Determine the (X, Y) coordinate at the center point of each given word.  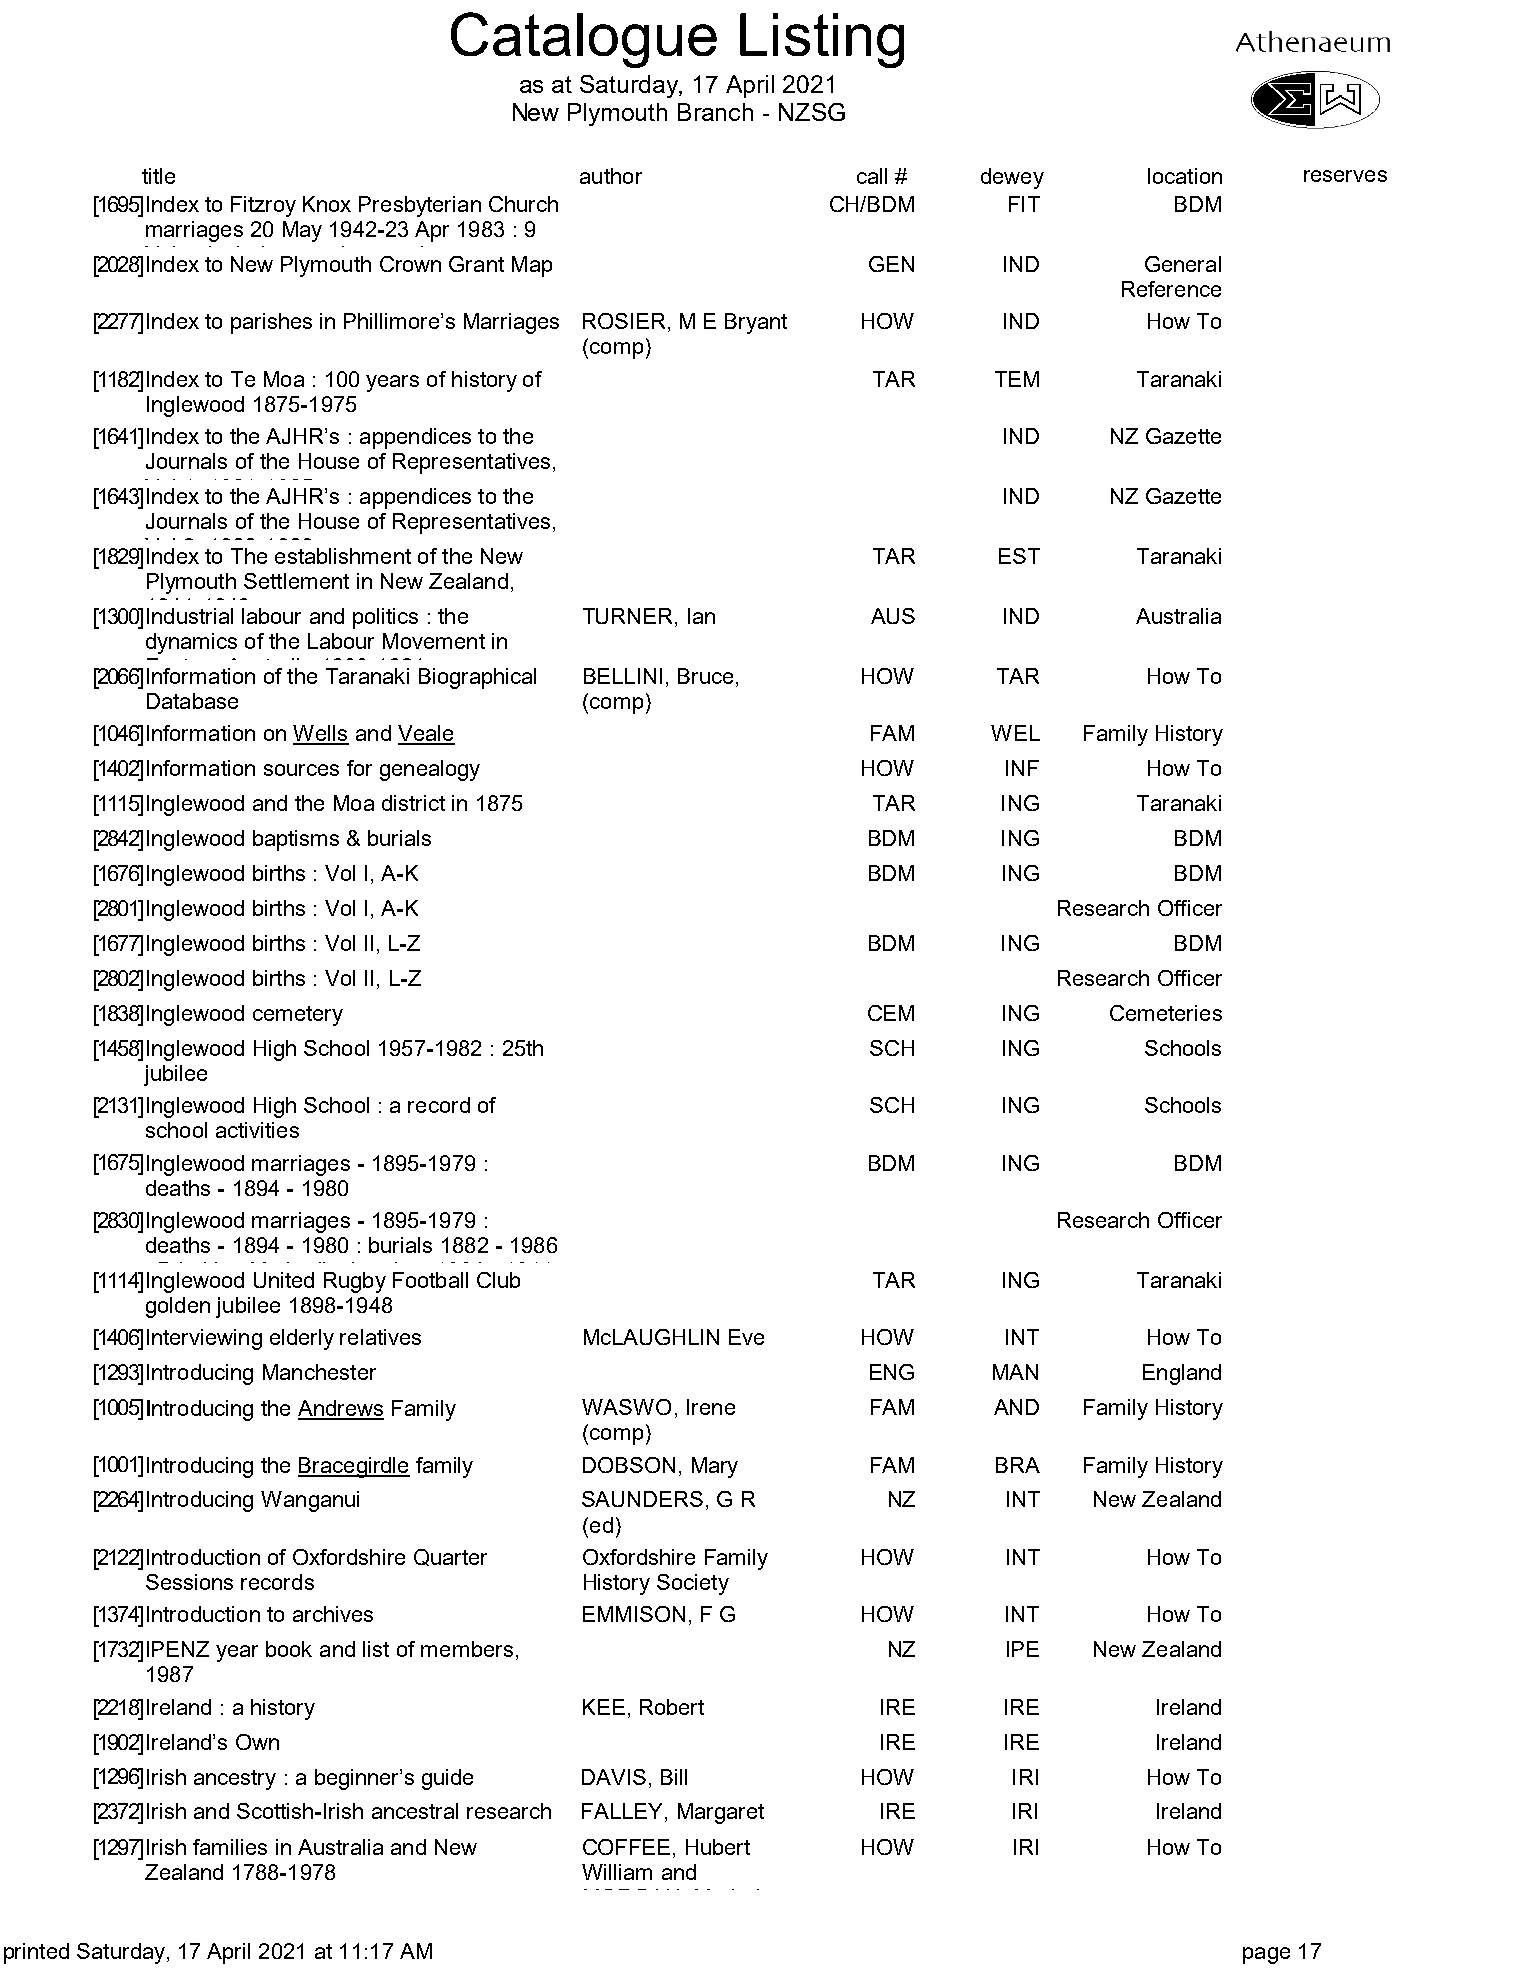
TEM (1017, 379)
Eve (746, 1337)
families (230, 1847)
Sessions (189, 1582)
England (1182, 1374)
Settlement (296, 581)
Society (693, 1584)
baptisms (296, 840)
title (158, 176)
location (1185, 176)
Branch (715, 112)
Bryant (756, 323)
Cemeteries (1166, 1013)
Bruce (705, 676)
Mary (715, 1467)
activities (257, 1130)
